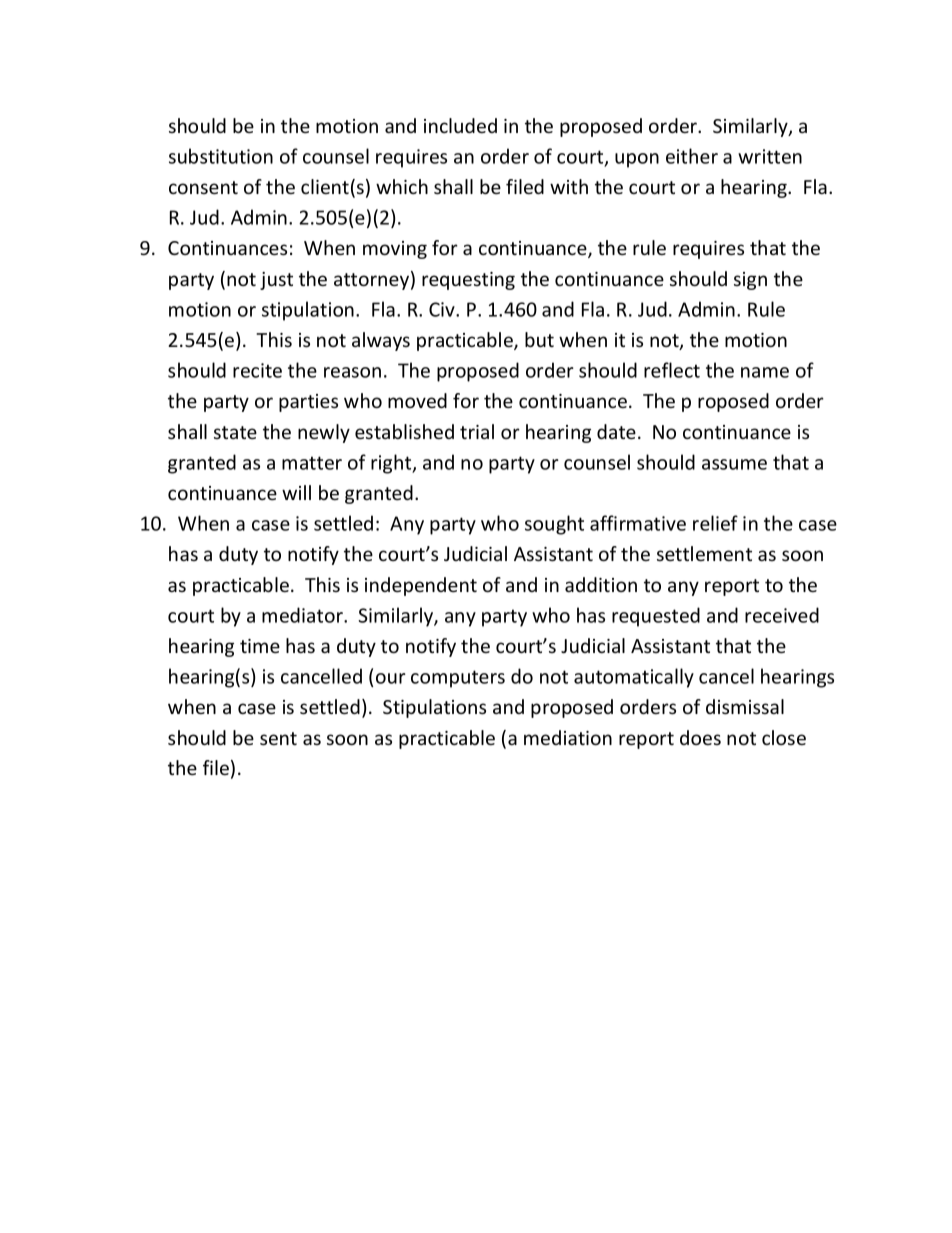  Describe the element at coordinates (750, 281) in the image. I see `sign` at that location.
